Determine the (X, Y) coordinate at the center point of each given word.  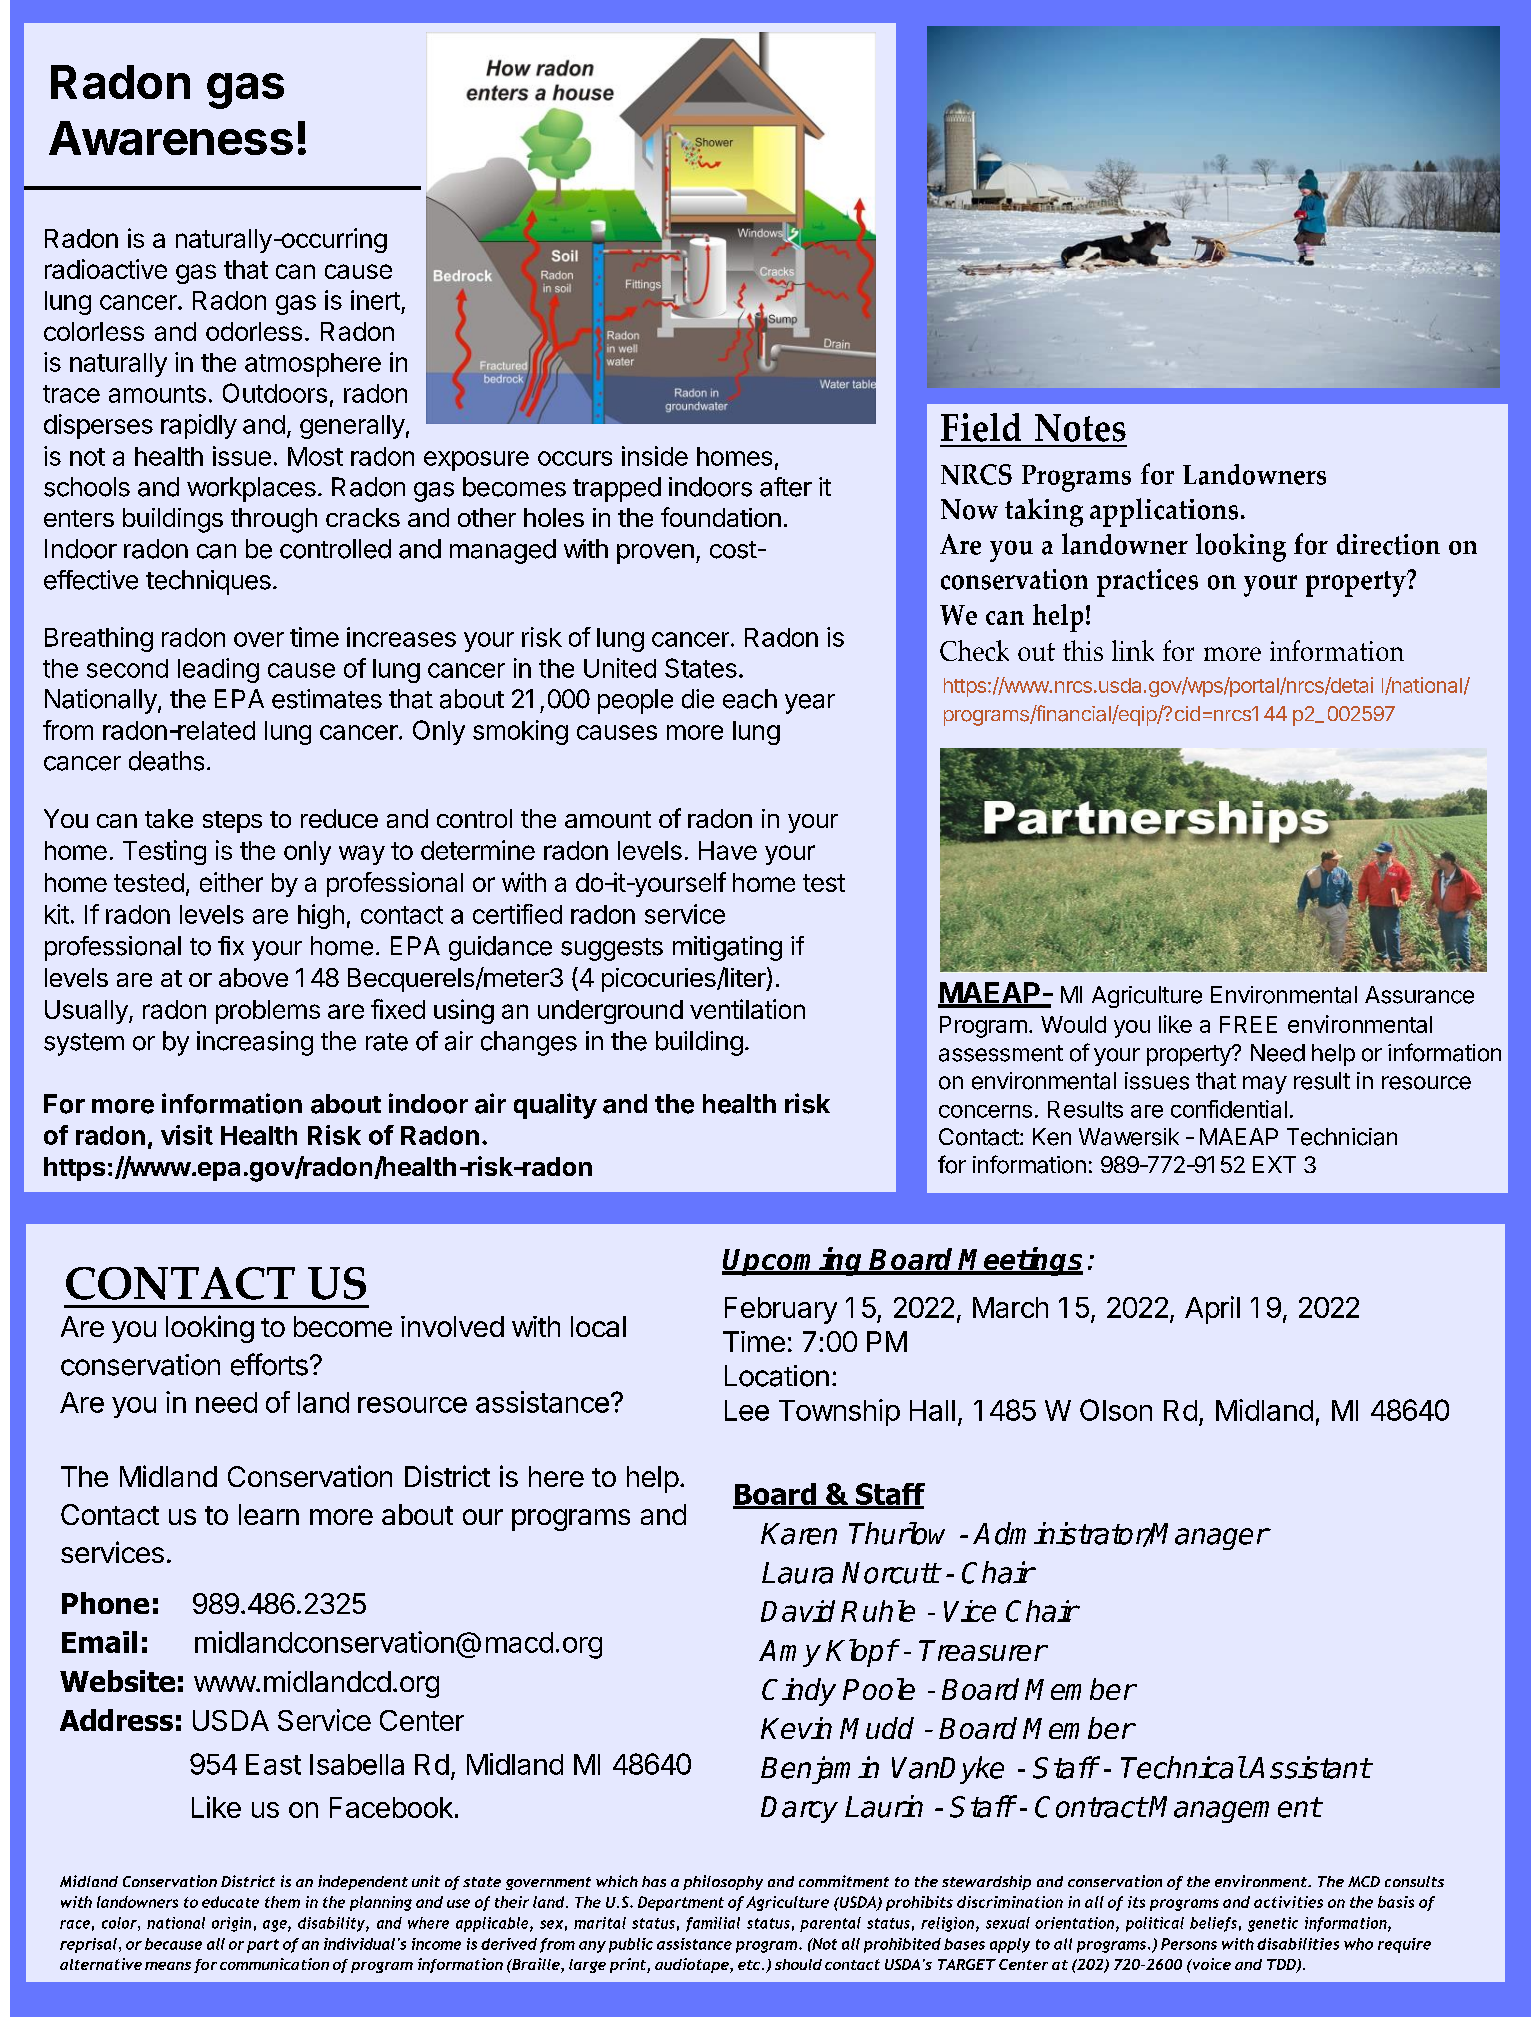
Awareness (171, 138)
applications (1164, 512)
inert (375, 300)
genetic (1273, 1924)
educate (230, 1902)
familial (713, 1924)
